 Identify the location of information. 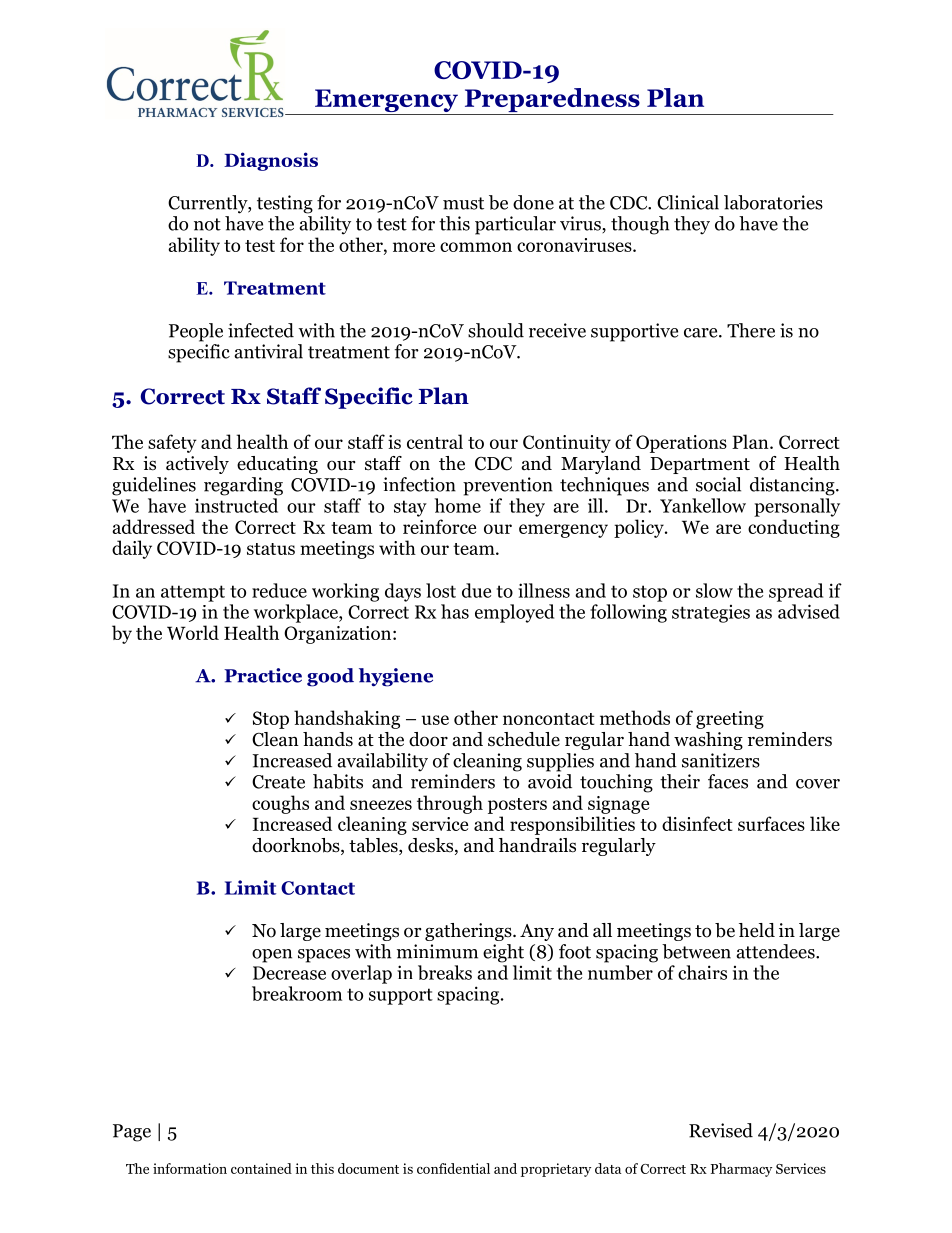
(190, 1168).
